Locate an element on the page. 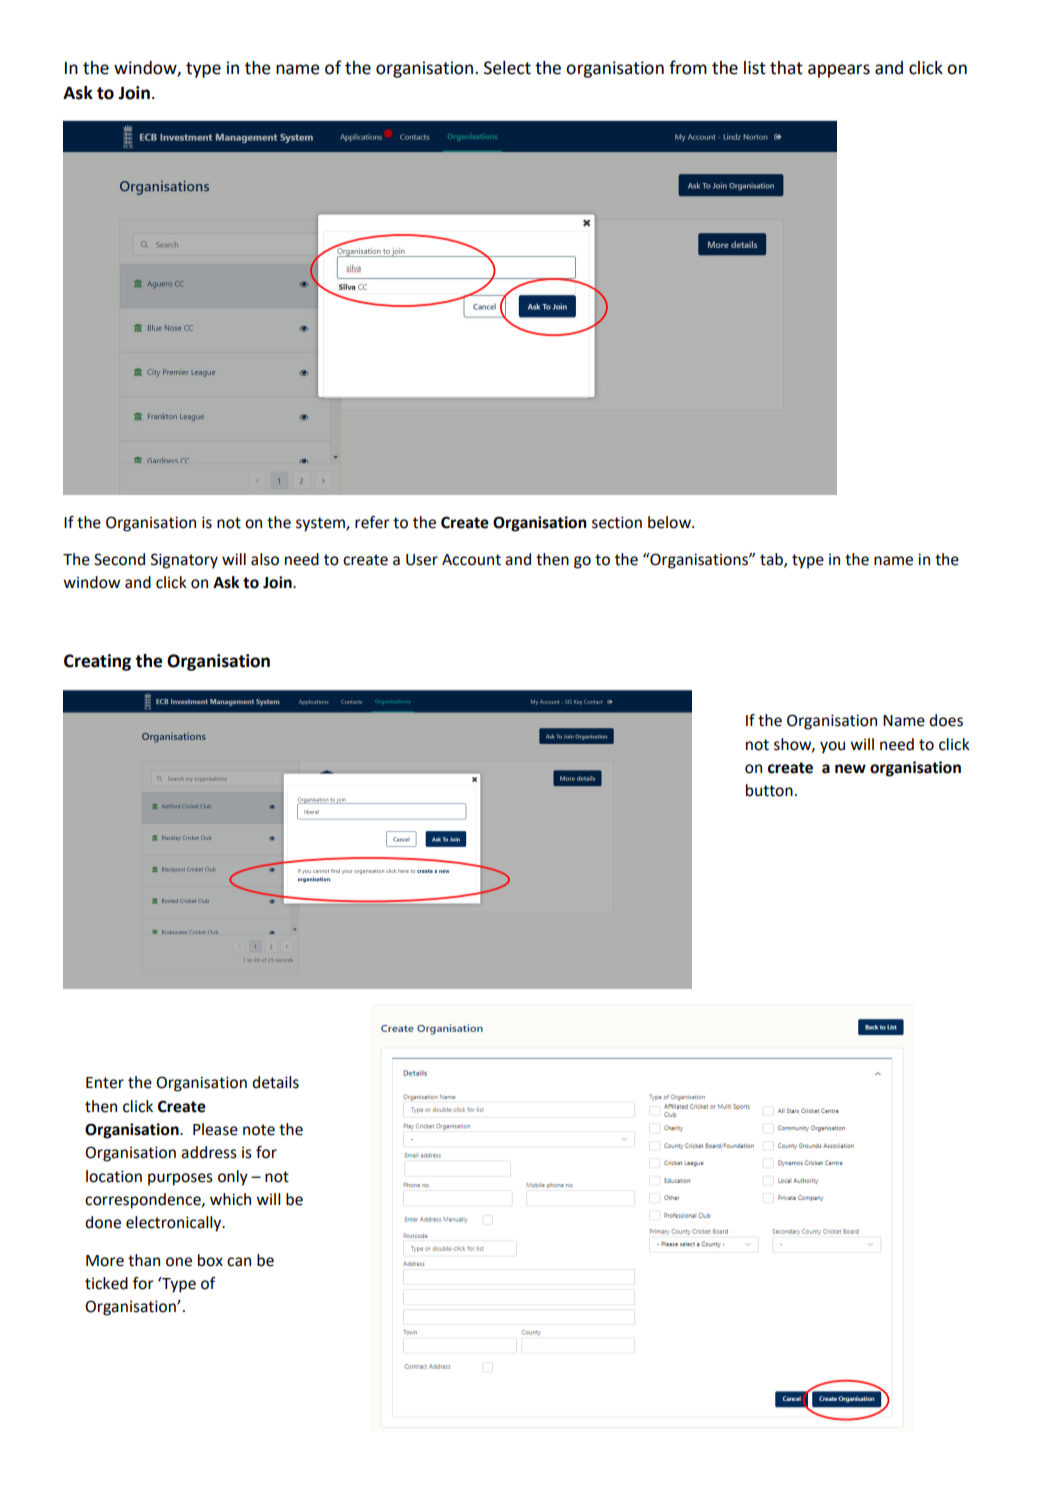 The width and height of the image is (1052, 1488). box is located at coordinates (210, 1260).
